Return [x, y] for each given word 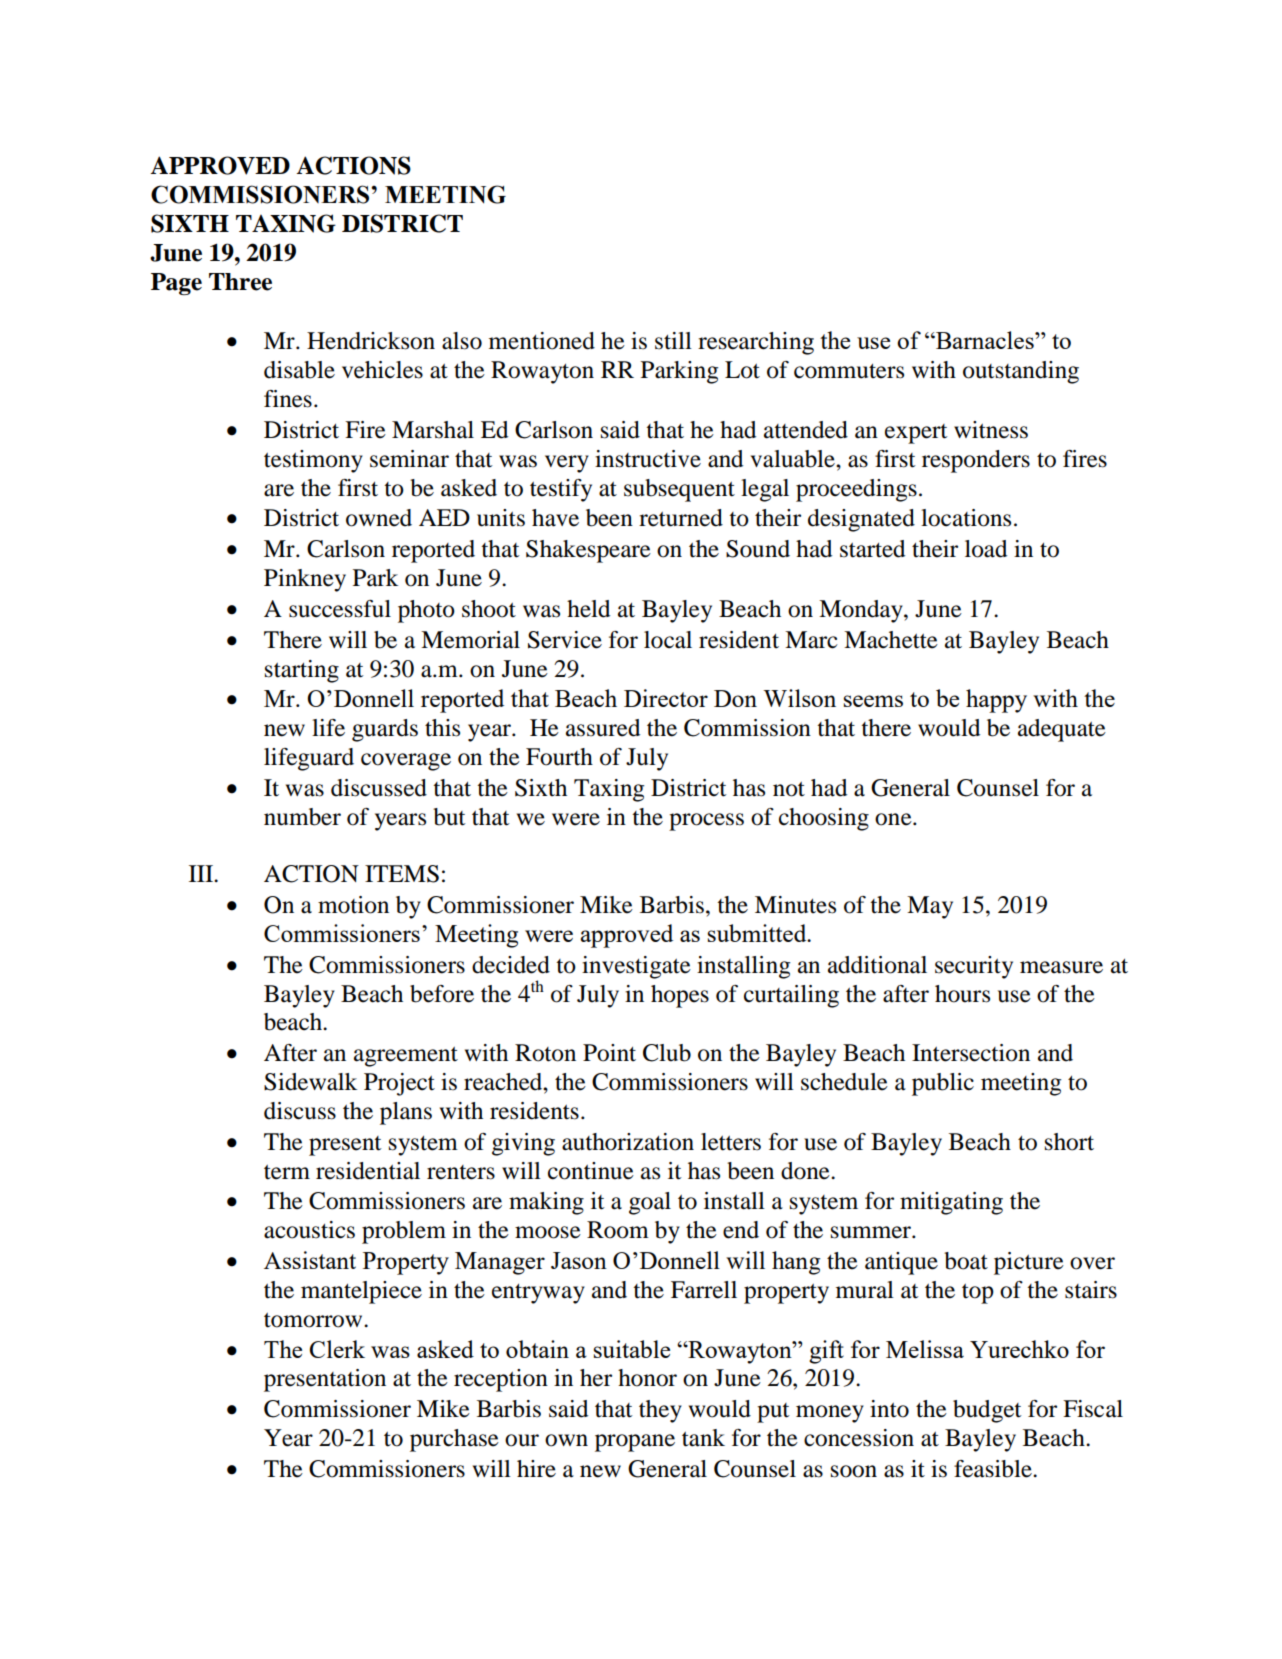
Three [240, 282]
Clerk [337, 1349]
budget [987, 1411]
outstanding [1021, 372]
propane [635, 1443]
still [673, 341]
